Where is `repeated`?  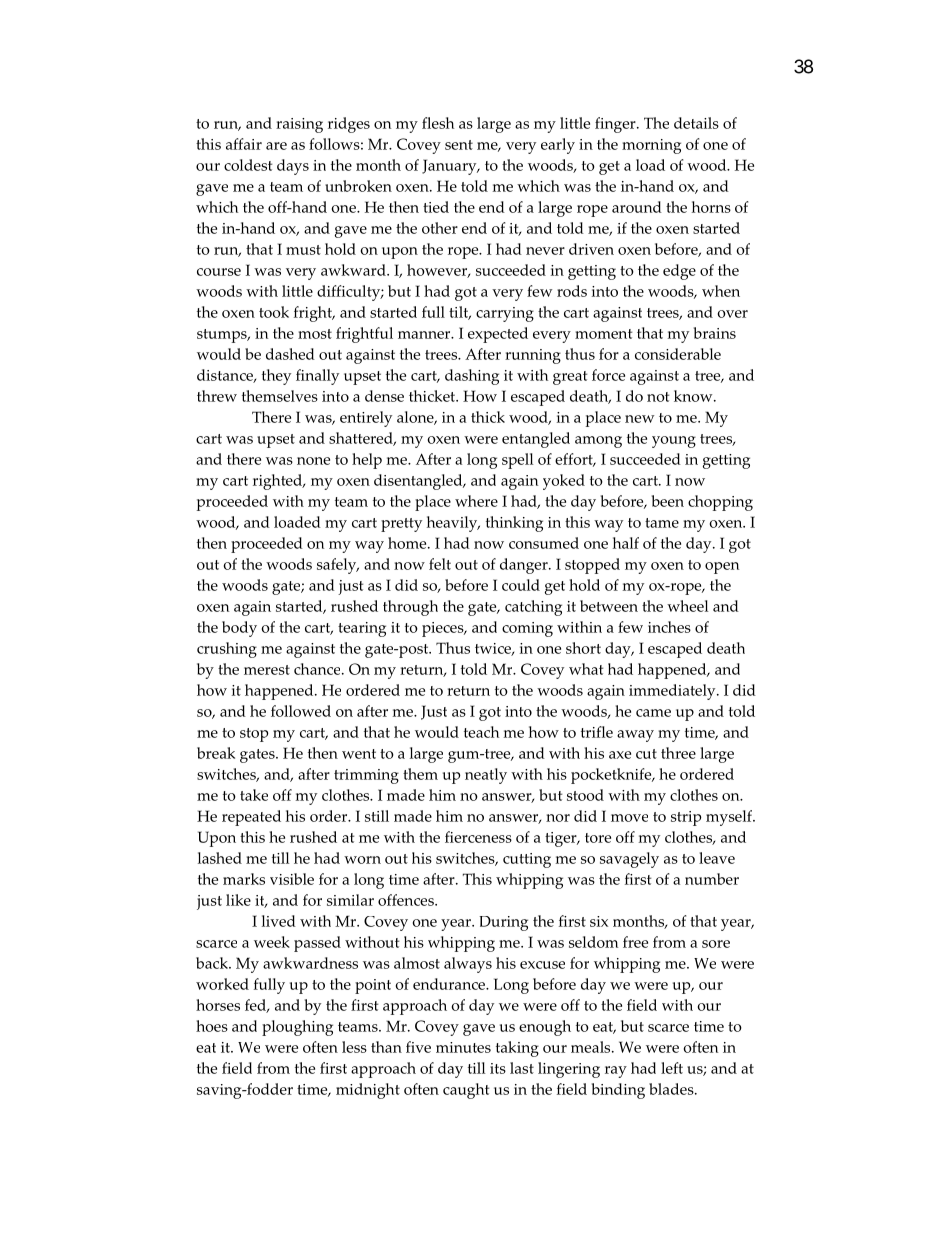
repeated is located at coordinates (251, 818).
